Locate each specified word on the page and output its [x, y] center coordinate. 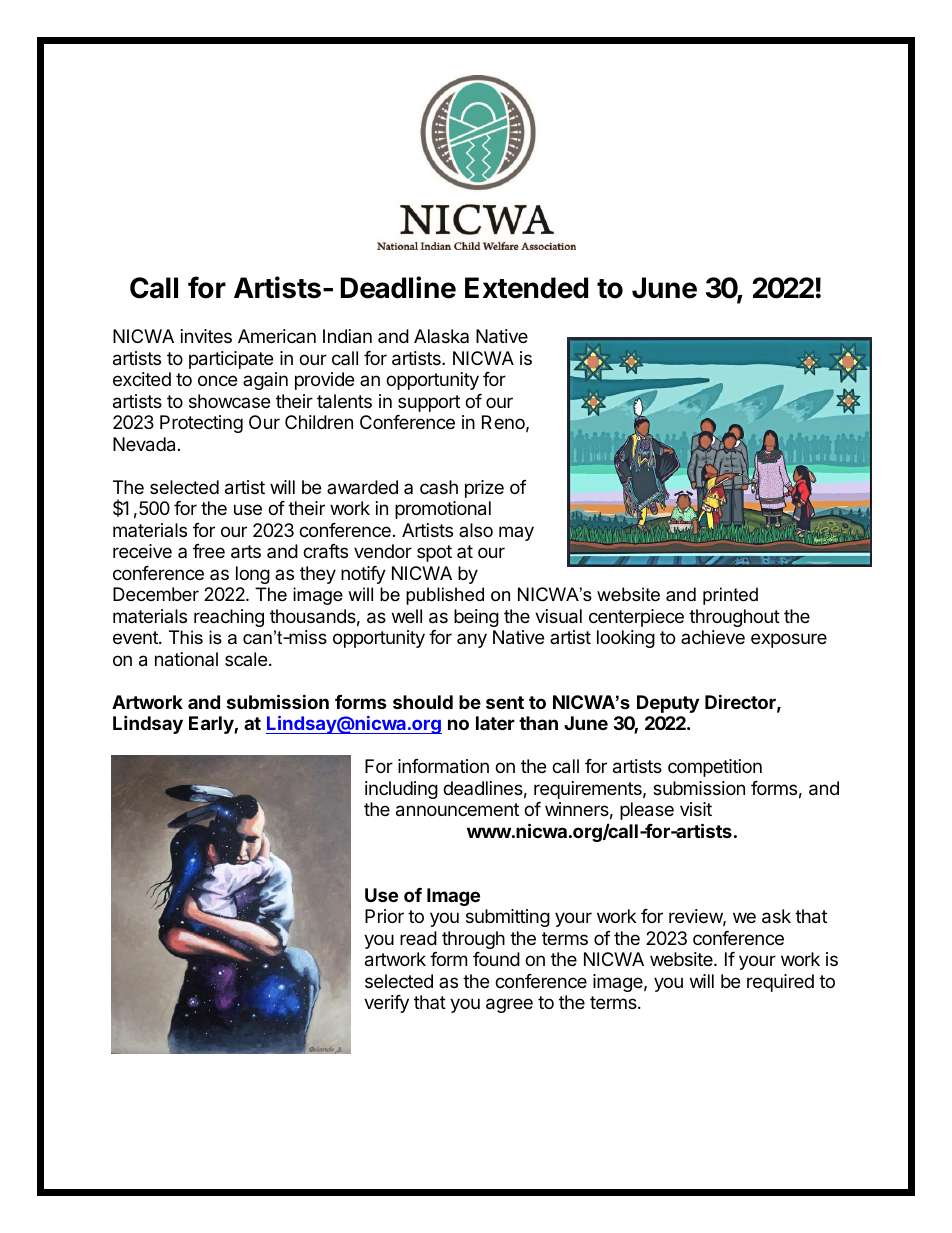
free [209, 551]
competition [715, 768]
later [495, 723]
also [476, 530]
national [186, 659]
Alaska [441, 336]
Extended [526, 288]
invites [206, 336]
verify [386, 1004]
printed [730, 596]
